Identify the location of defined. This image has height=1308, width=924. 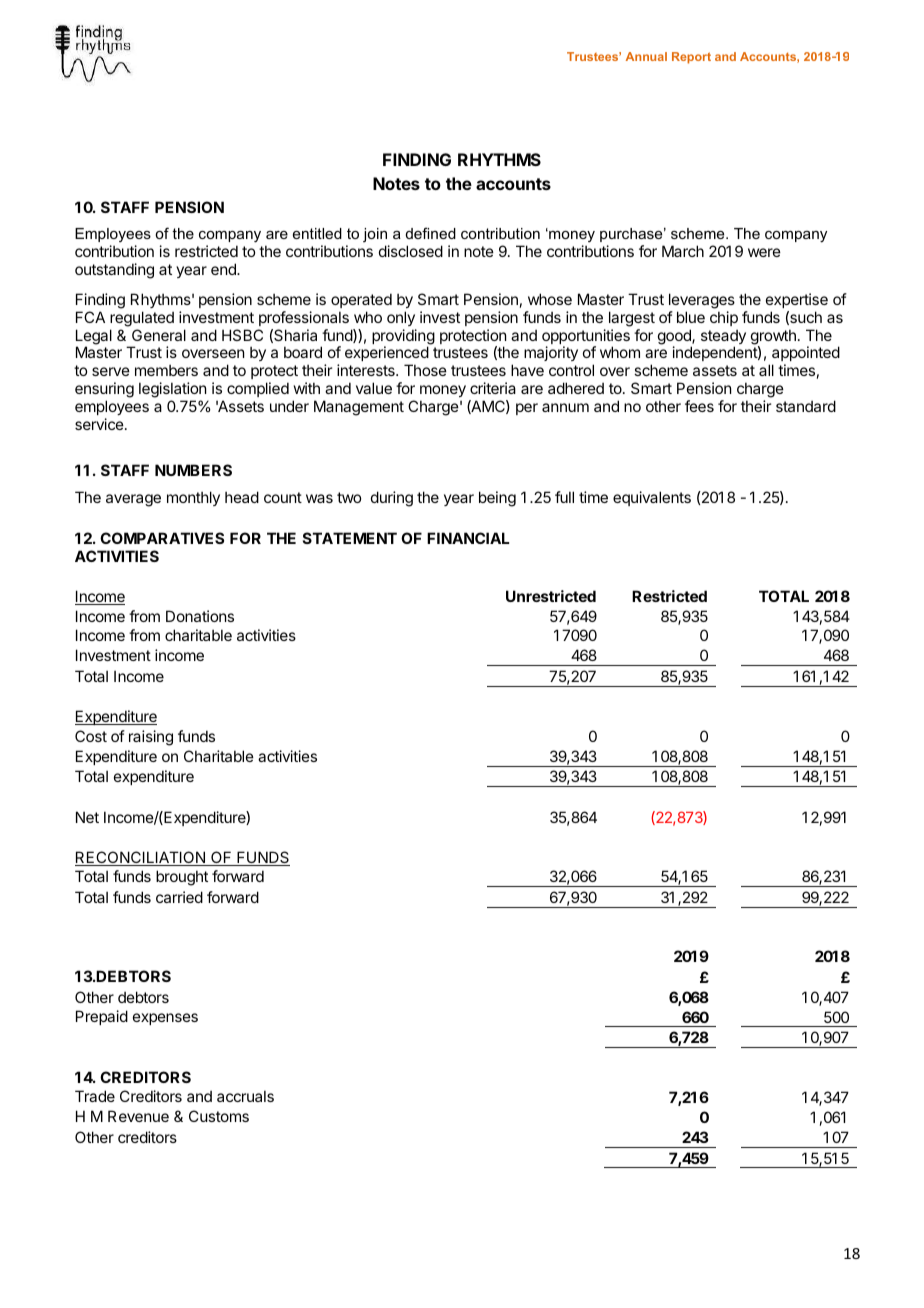
(431, 233).
